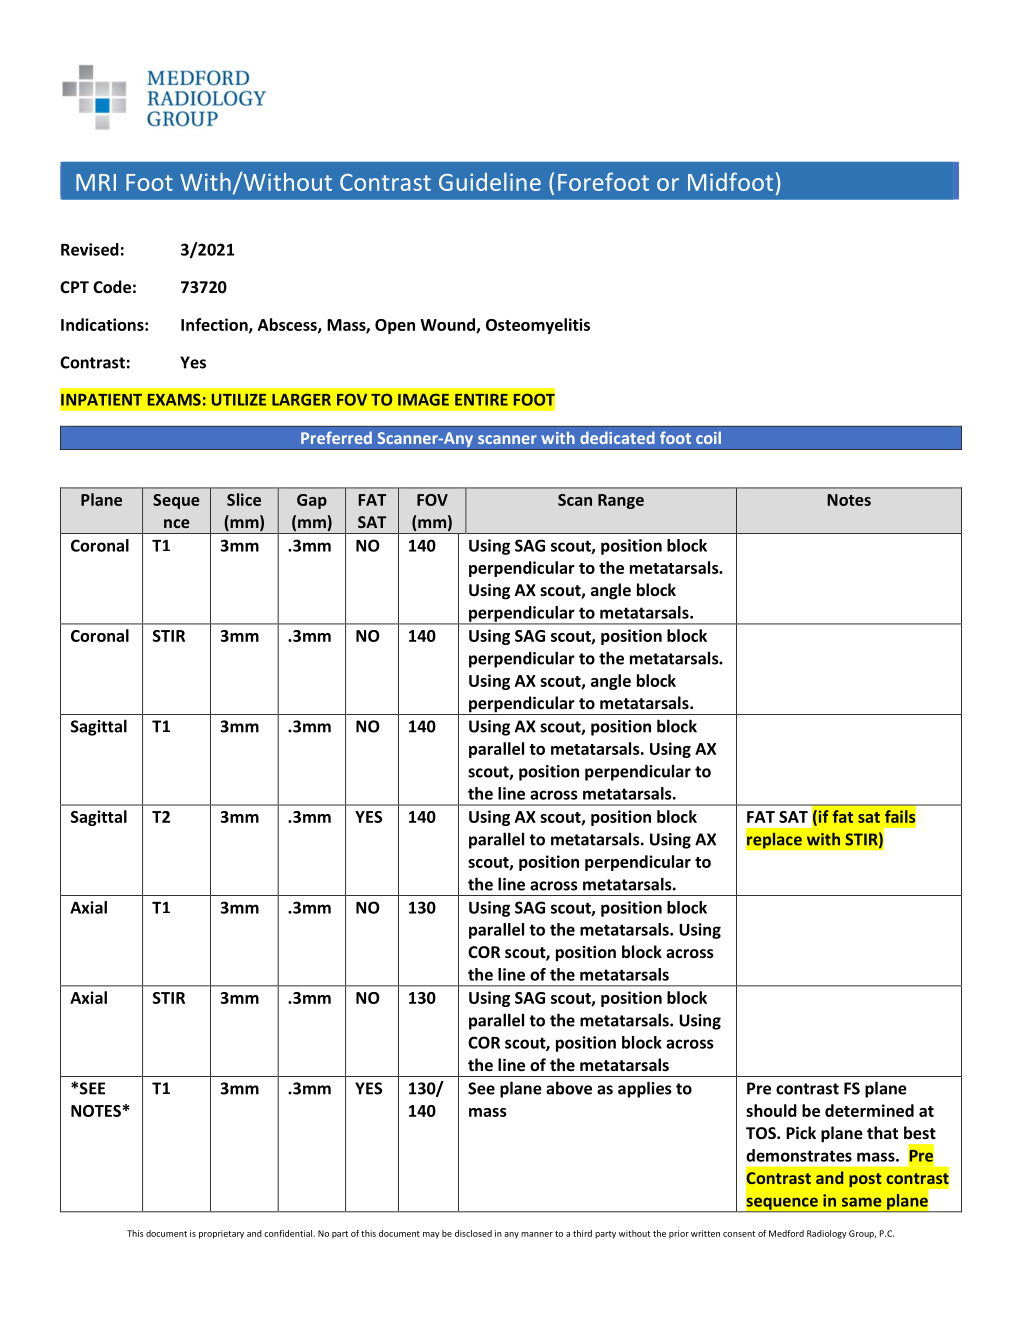 The image size is (1022, 1322). What do you see at coordinates (617, 437) in the screenshot?
I see `dedicated` at bounding box center [617, 437].
